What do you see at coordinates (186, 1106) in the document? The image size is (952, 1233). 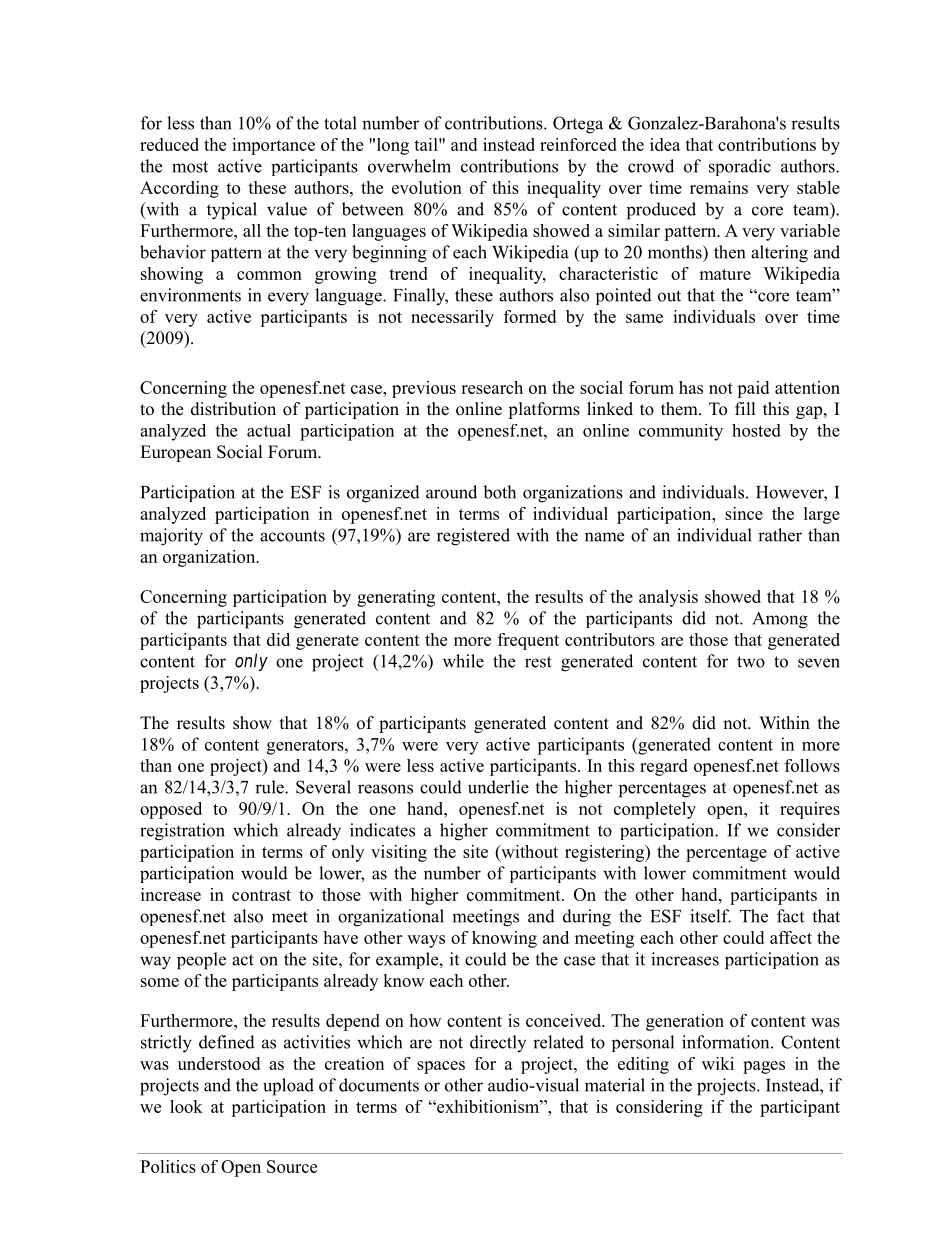 I see `look` at bounding box center [186, 1106].
